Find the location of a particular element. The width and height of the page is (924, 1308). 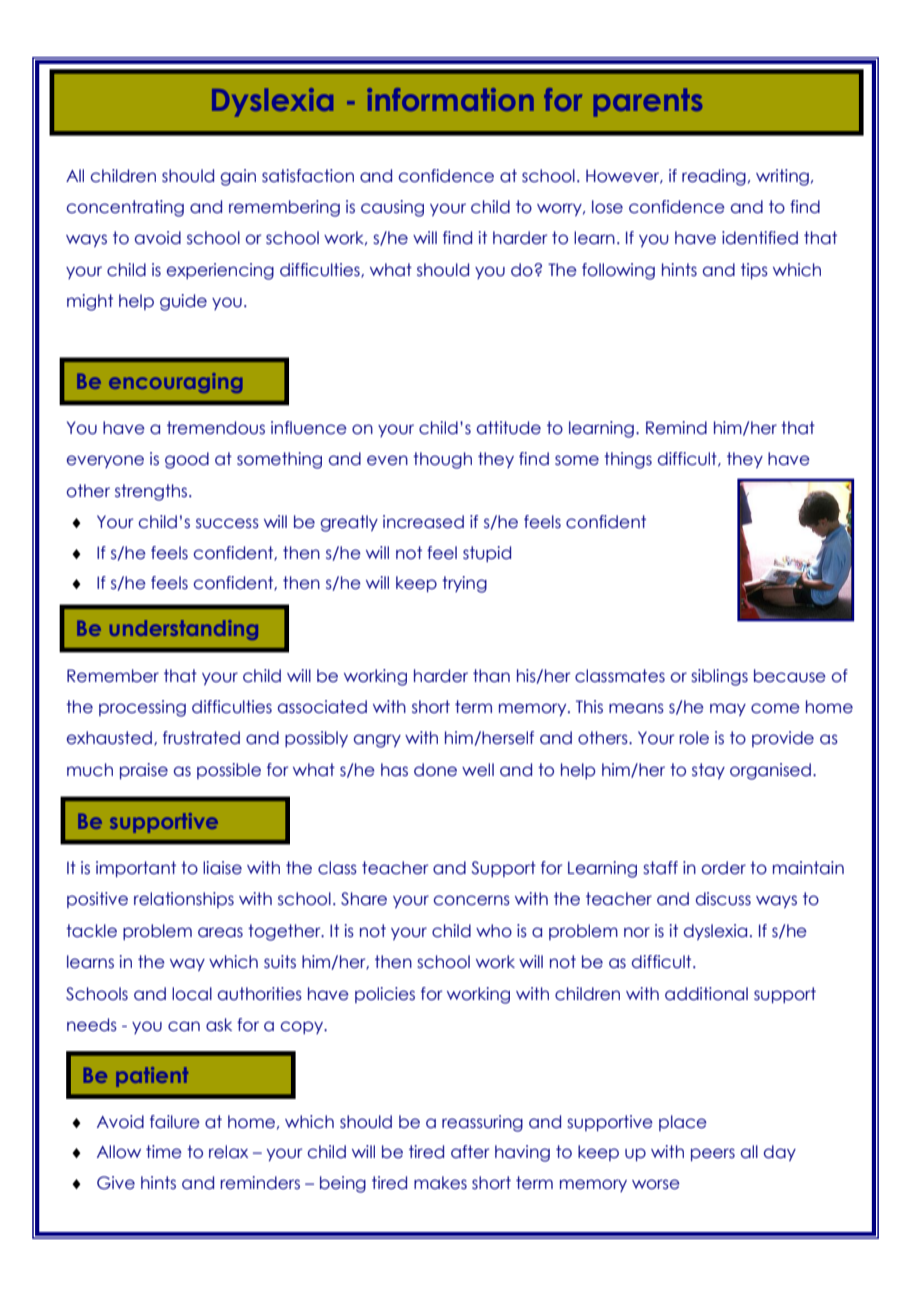

after is located at coordinates (470, 1152).
